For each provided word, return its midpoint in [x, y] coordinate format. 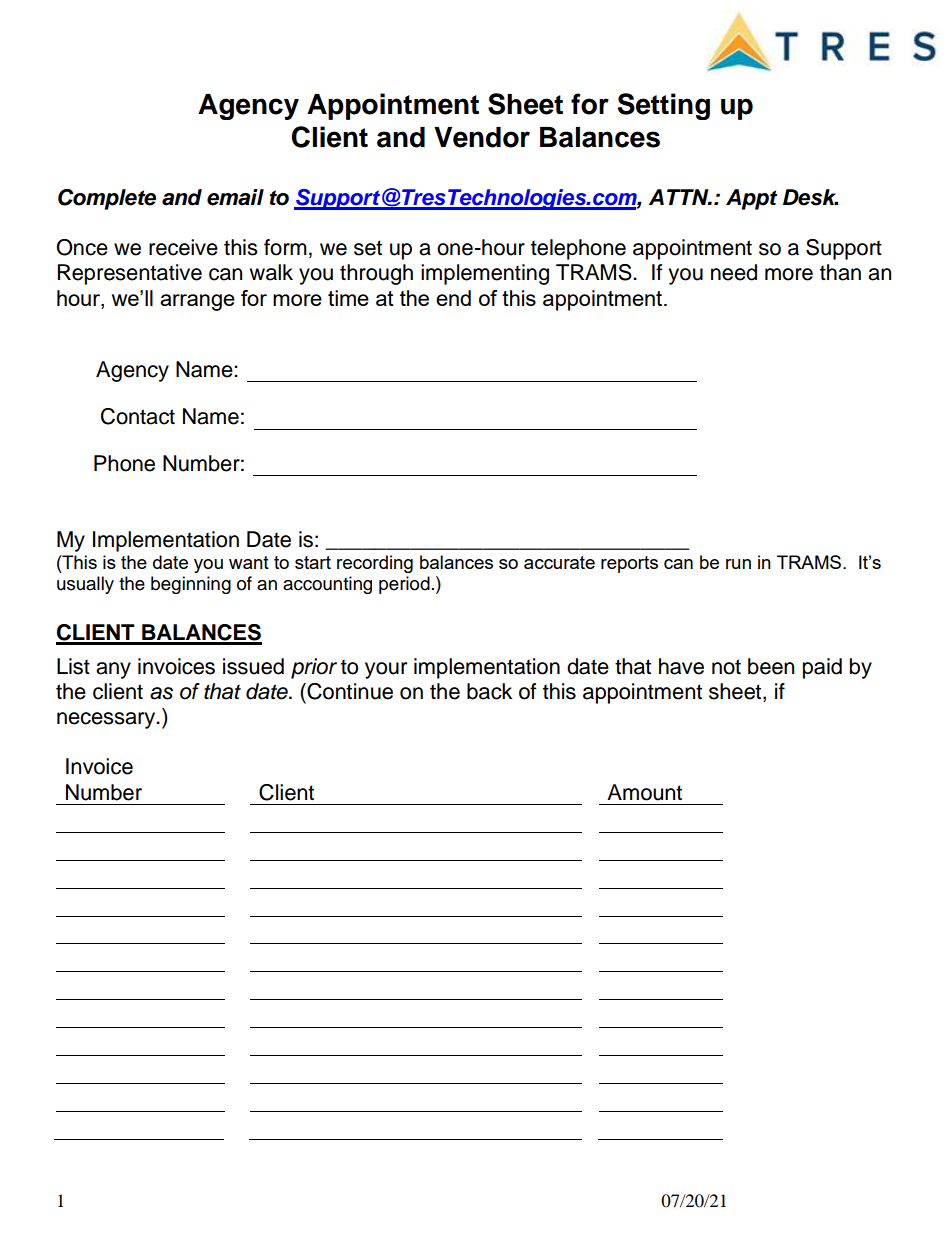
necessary [107, 720]
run [738, 564]
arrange [197, 302]
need [734, 272]
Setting [663, 106]
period [404, 585]
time [348, 298]
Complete [107, 199]
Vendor [482, 137]
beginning [191, 585]
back [489, 691]
